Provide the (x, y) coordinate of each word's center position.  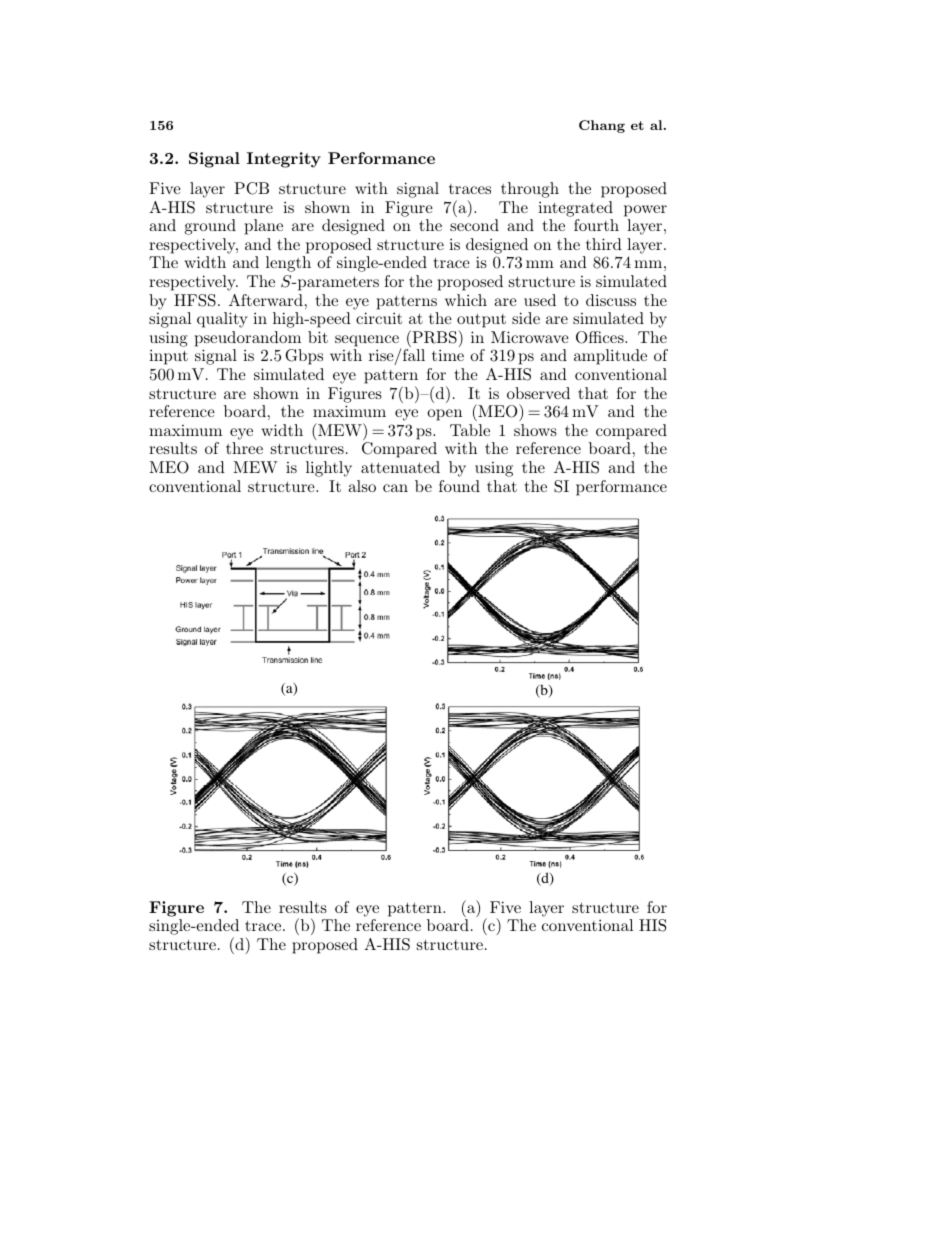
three (244, 448)
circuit (379, 318)
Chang (602, 126)
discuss (611, 300)
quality (222, 320)
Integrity (284, 160)
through (530, 190)
